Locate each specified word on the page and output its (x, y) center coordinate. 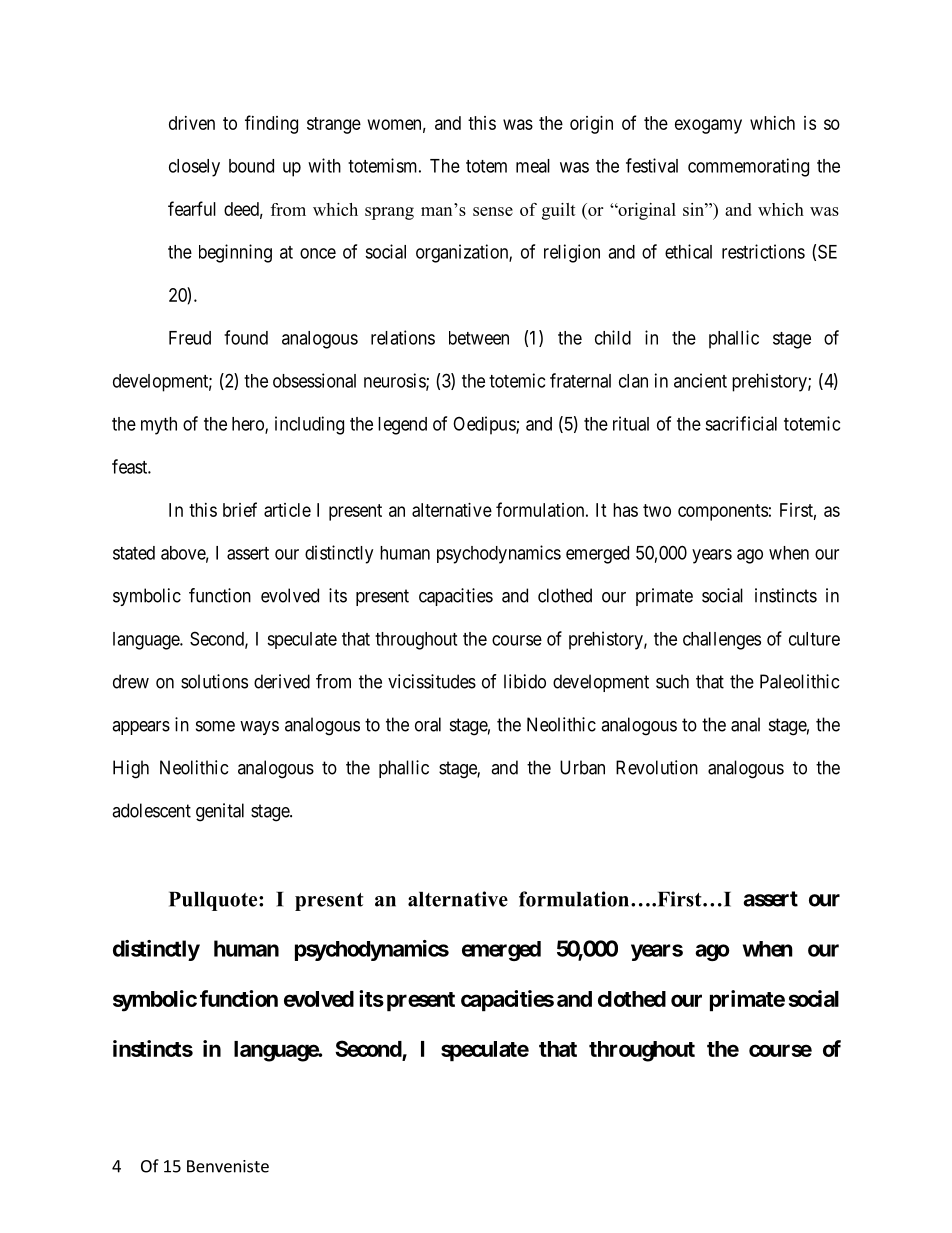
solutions (214, 681)
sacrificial (741, 423)
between (479, 338)
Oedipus (485, 425)
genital (220, 812)
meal (533, 166)
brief (240, 509)
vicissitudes (432, 681)
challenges (722, 641)
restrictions (763, 251)
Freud (190, 338)
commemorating (748, 167)
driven (192, 123)
